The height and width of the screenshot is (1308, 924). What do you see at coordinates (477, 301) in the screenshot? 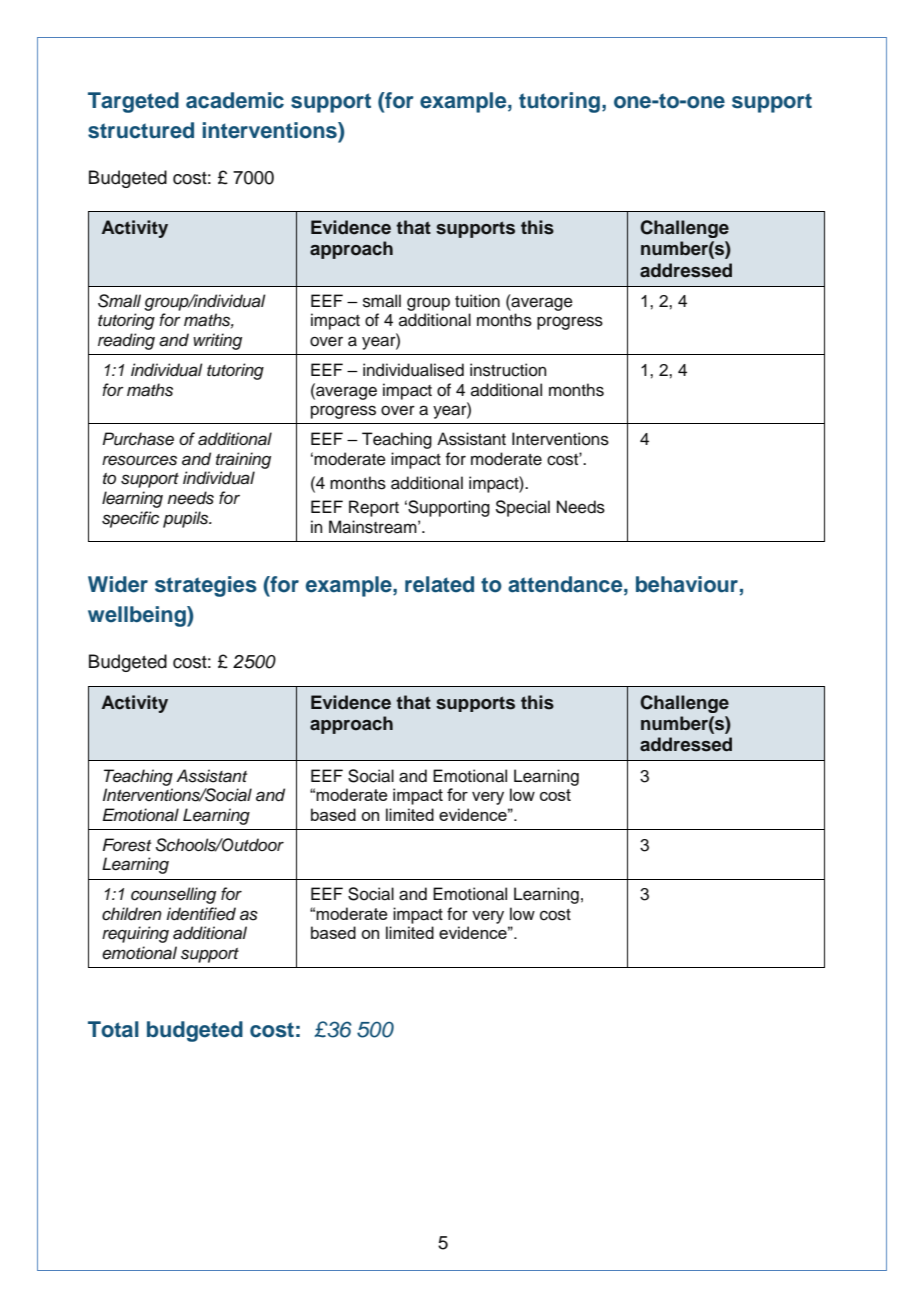
I see `tuition` at bounding box center [477, 301].
